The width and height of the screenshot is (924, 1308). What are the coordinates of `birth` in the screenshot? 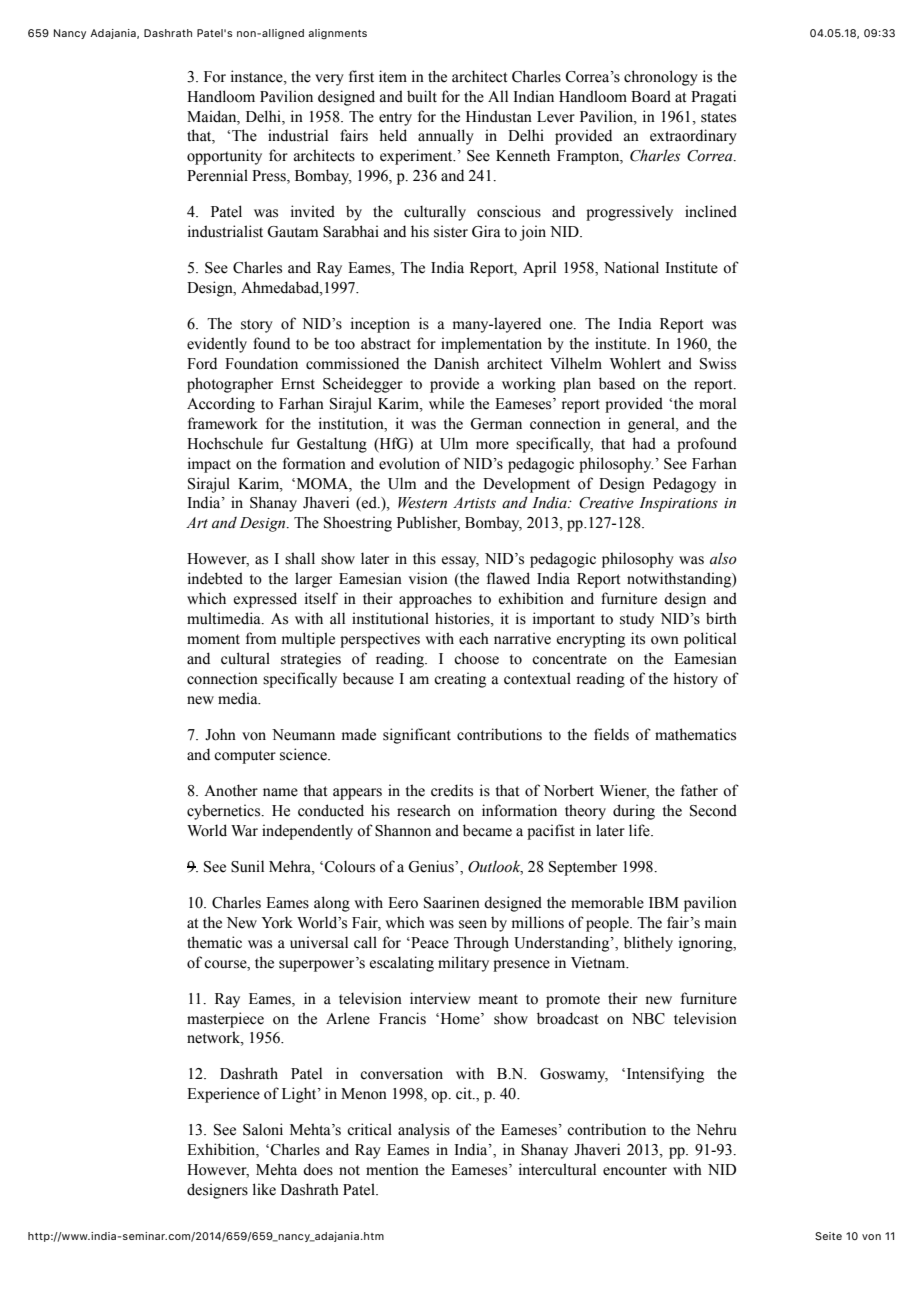 It's located at (721, 618).
